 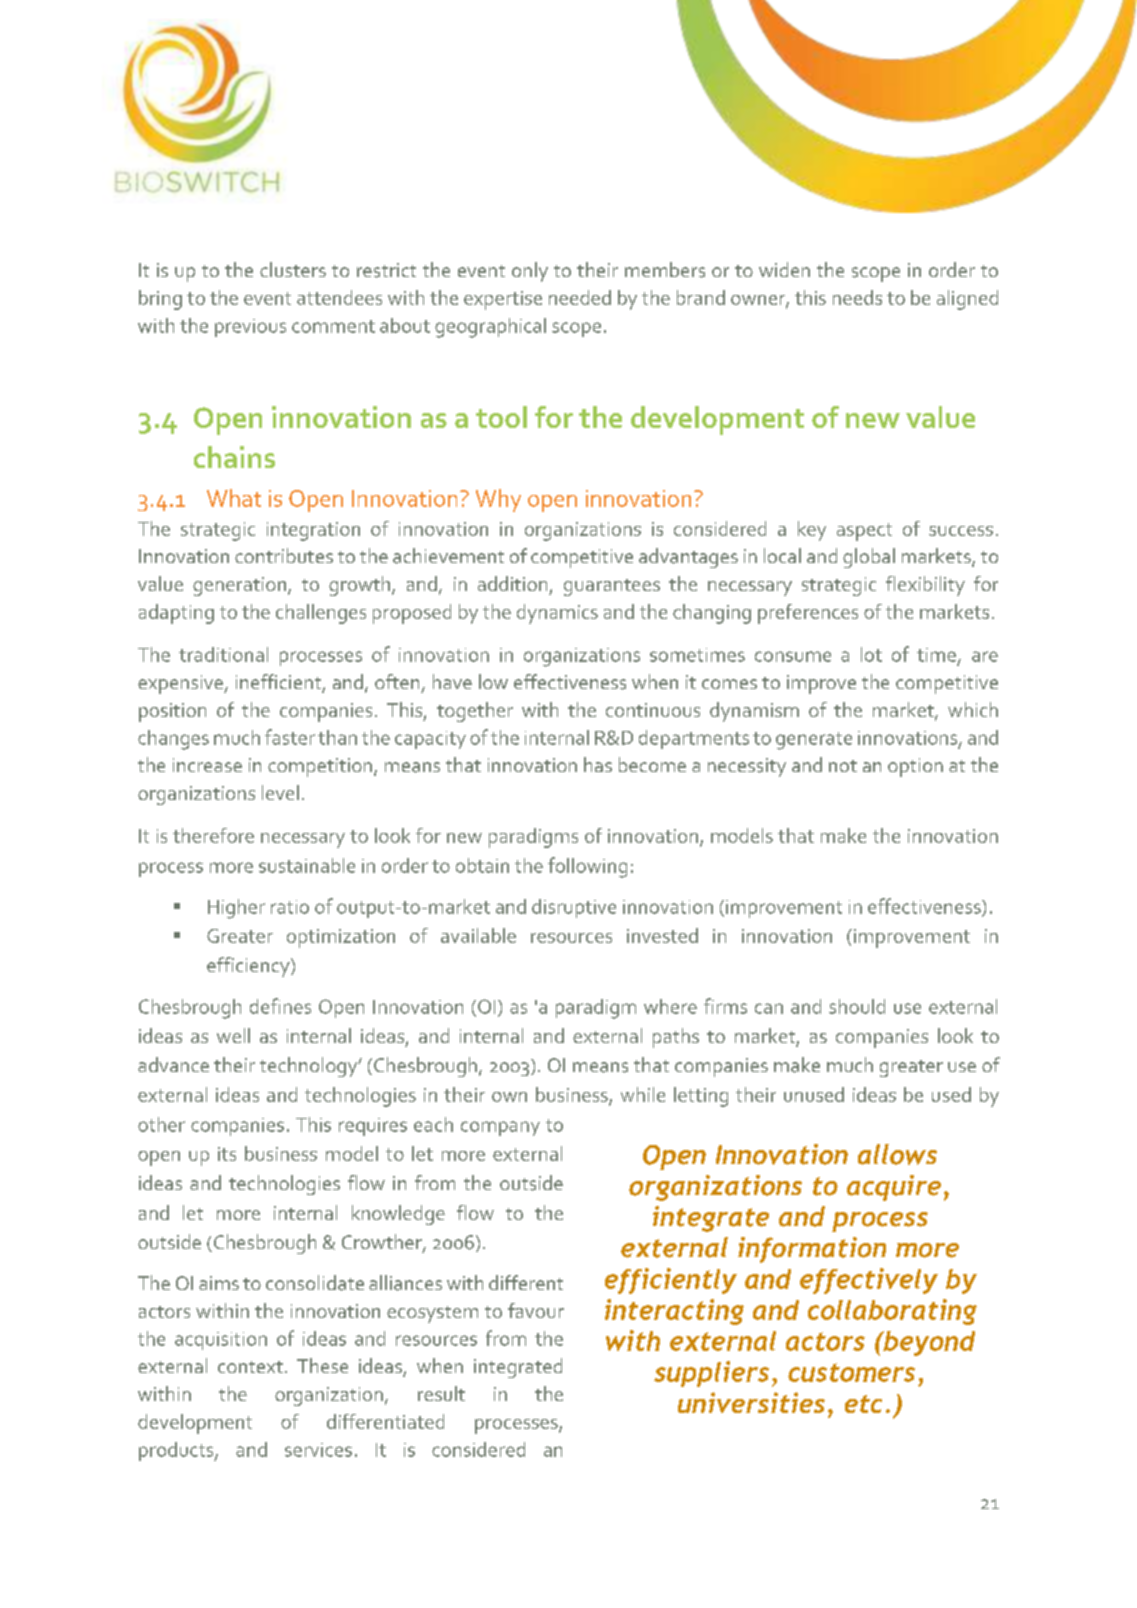 I want to click on faster, so click(x=290, y=737).
